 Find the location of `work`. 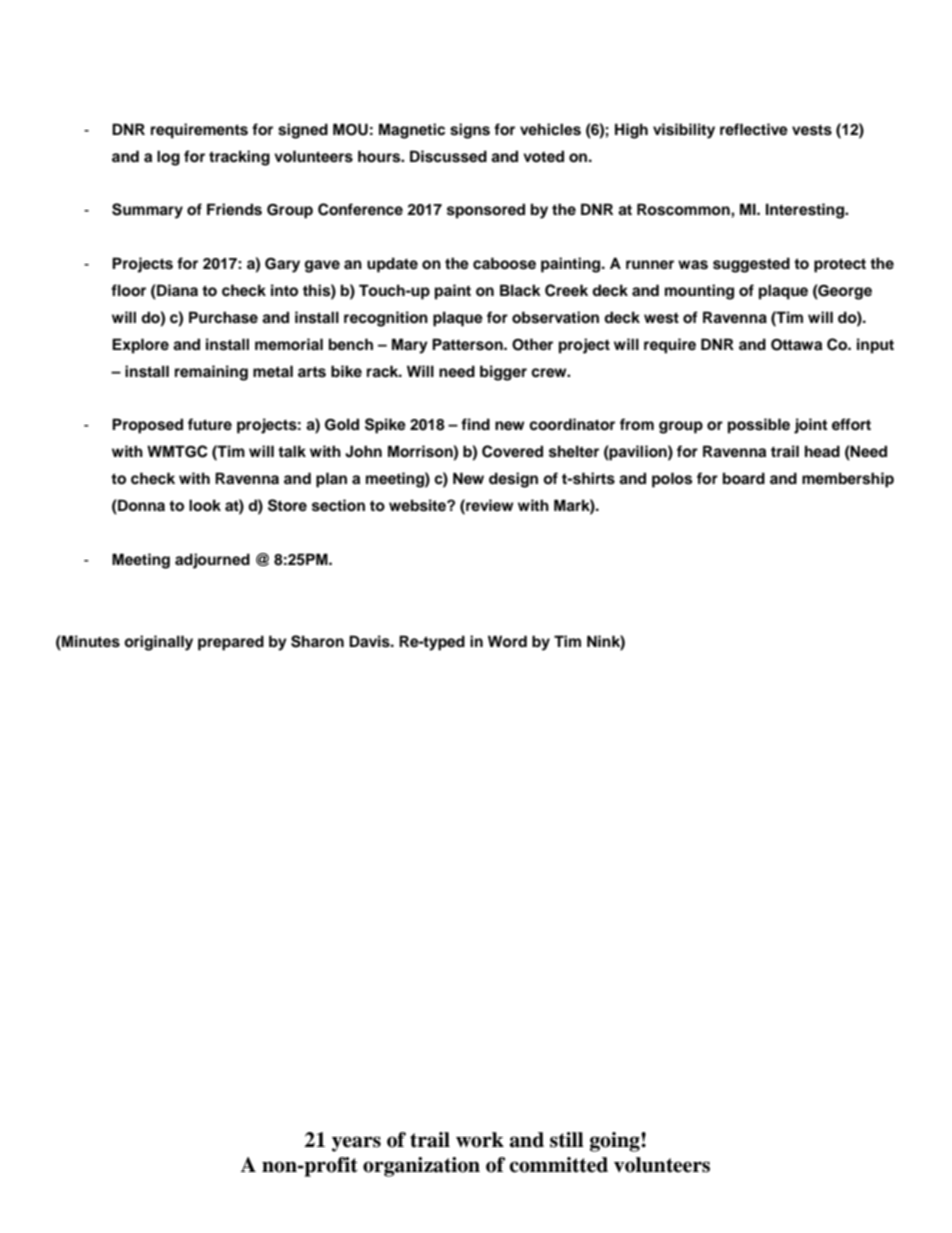

work is located at coordinates (480, 1140).
